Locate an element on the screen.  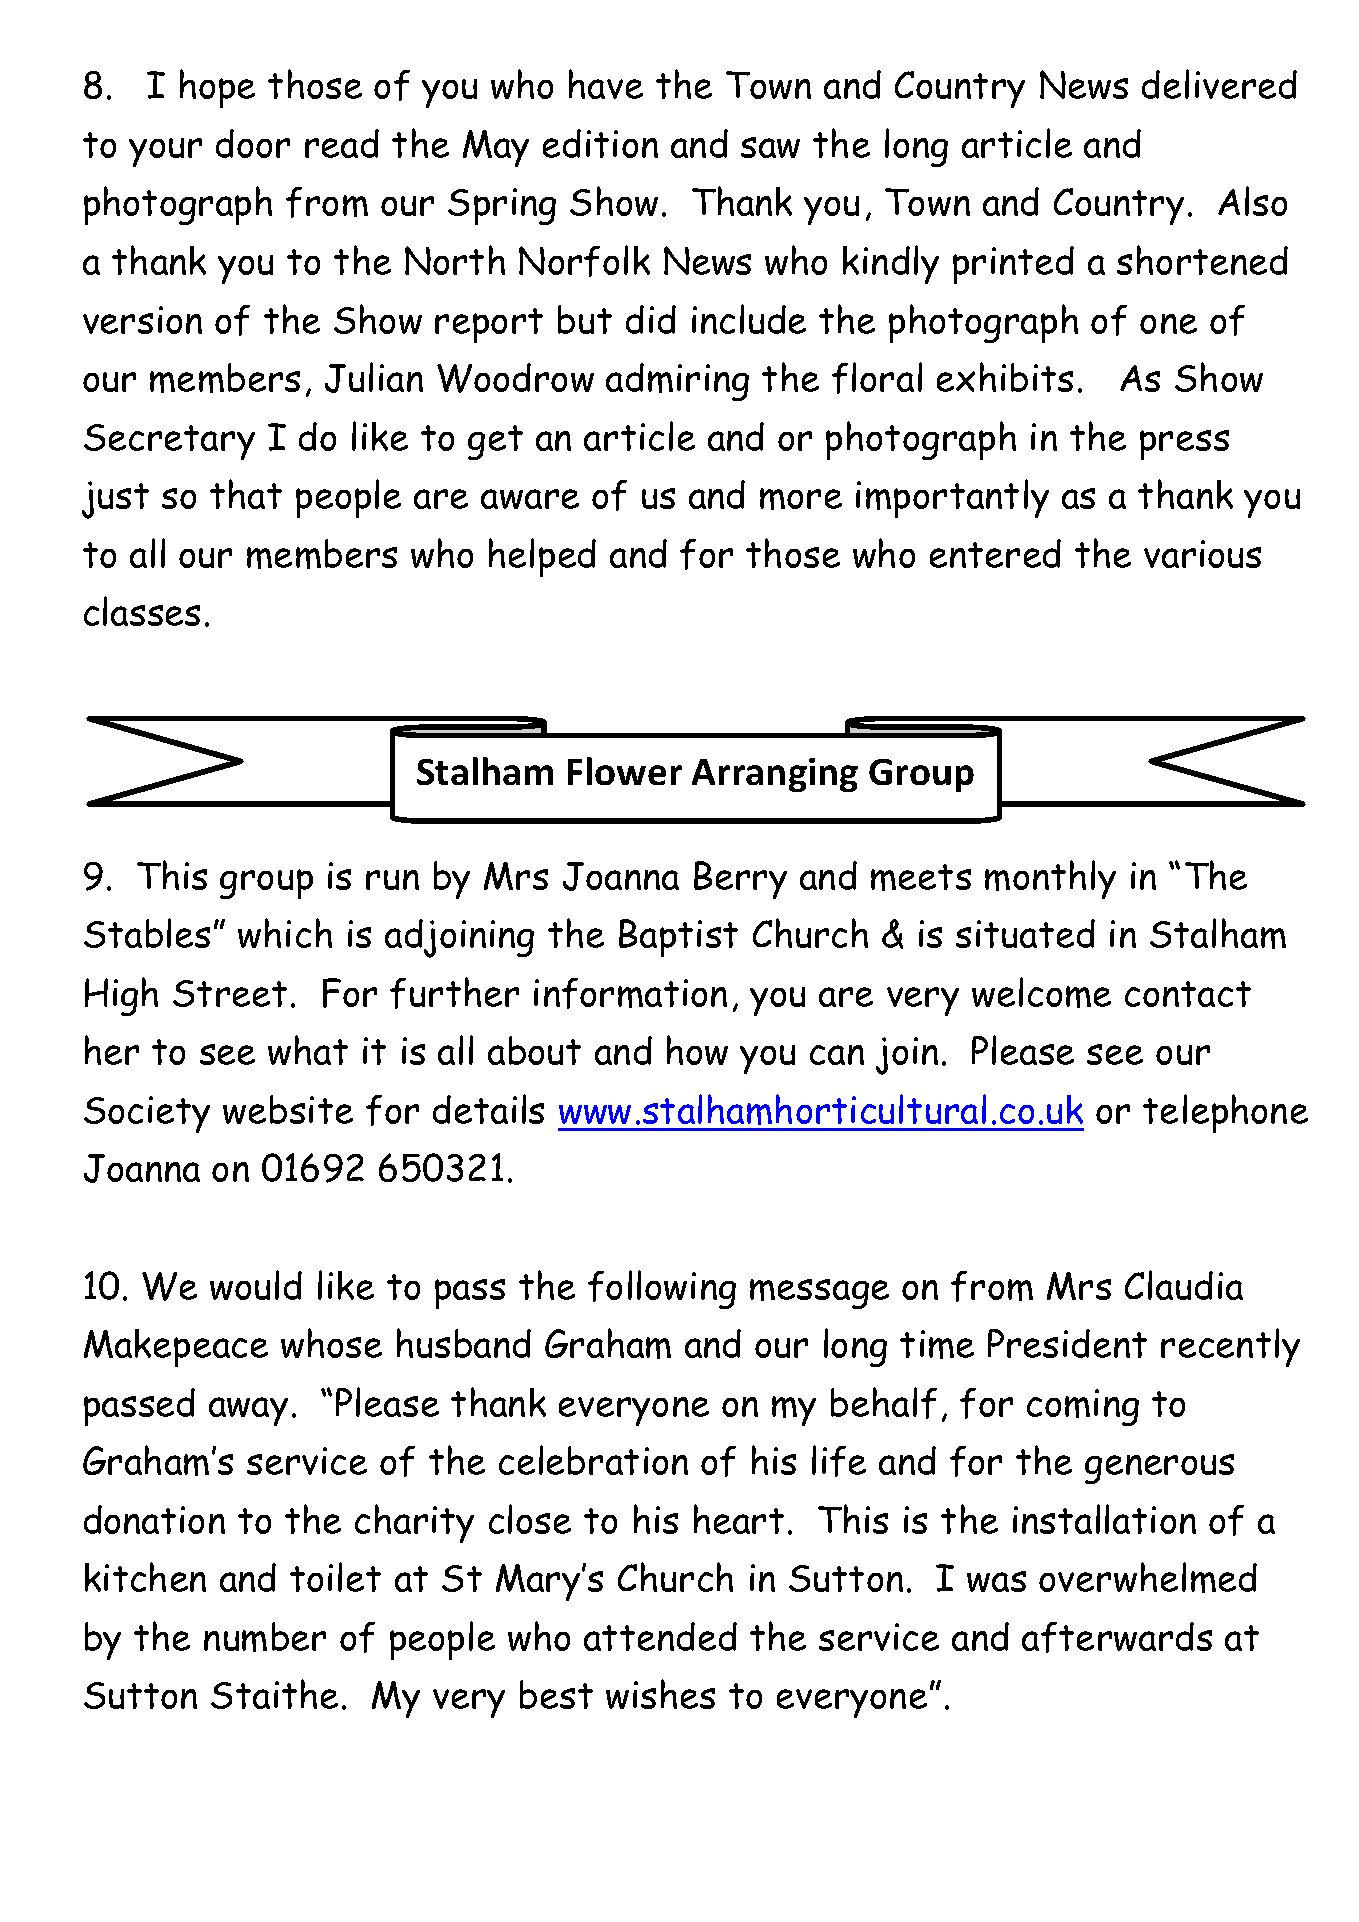
attended is located at coordinates (660, 1636).
